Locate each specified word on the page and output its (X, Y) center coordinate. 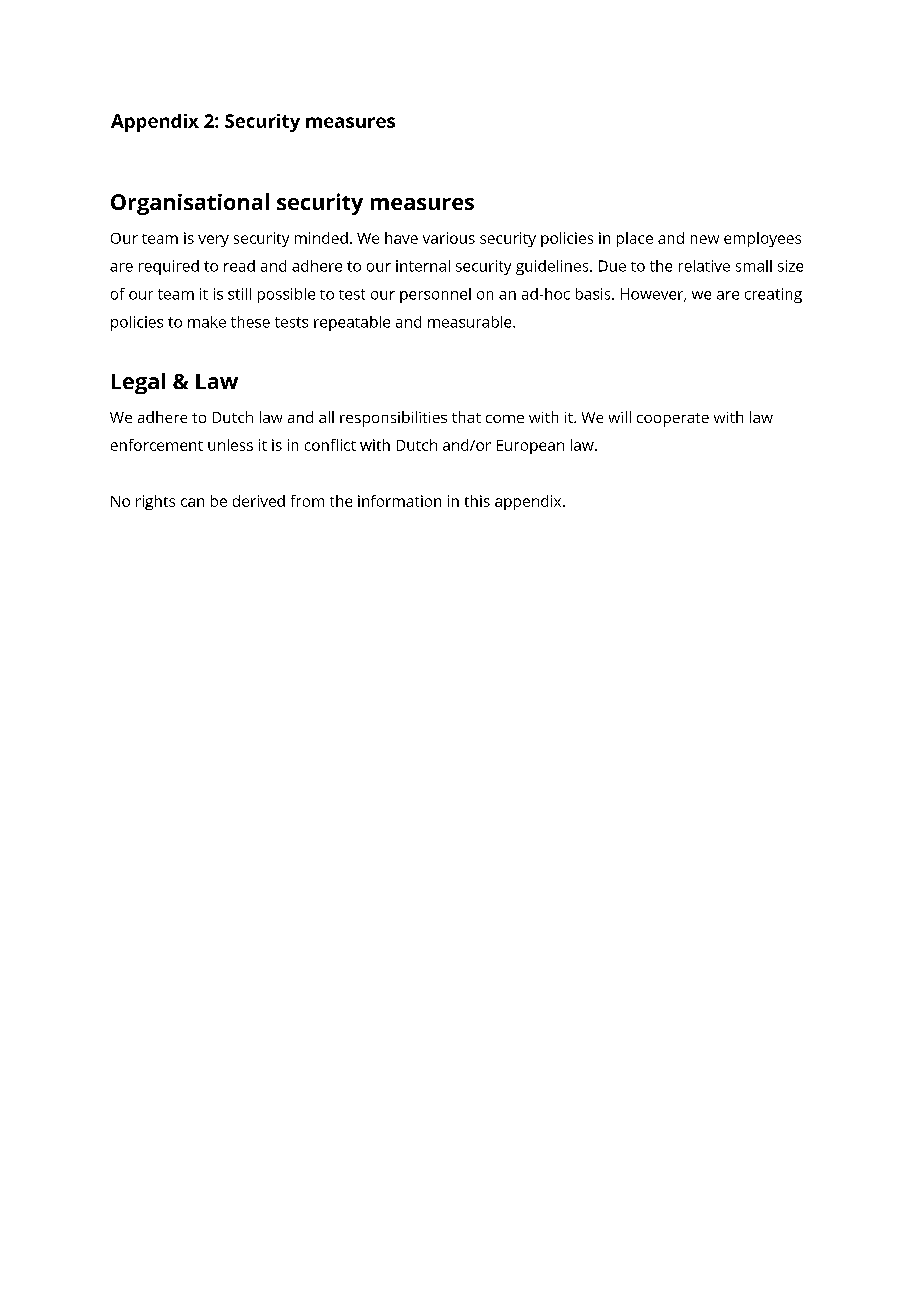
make (207, 322)
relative (704, 266)
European (530, 447)
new (705, 239)
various (449, 238)
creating (773, 295)
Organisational (190, 204)
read (239, 266)
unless (230, 445)
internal (423, 266)
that (466, 417)
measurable (471, 322)
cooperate (673, 420)
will (620, 417)
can (192, 502)
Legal (138, 383)
